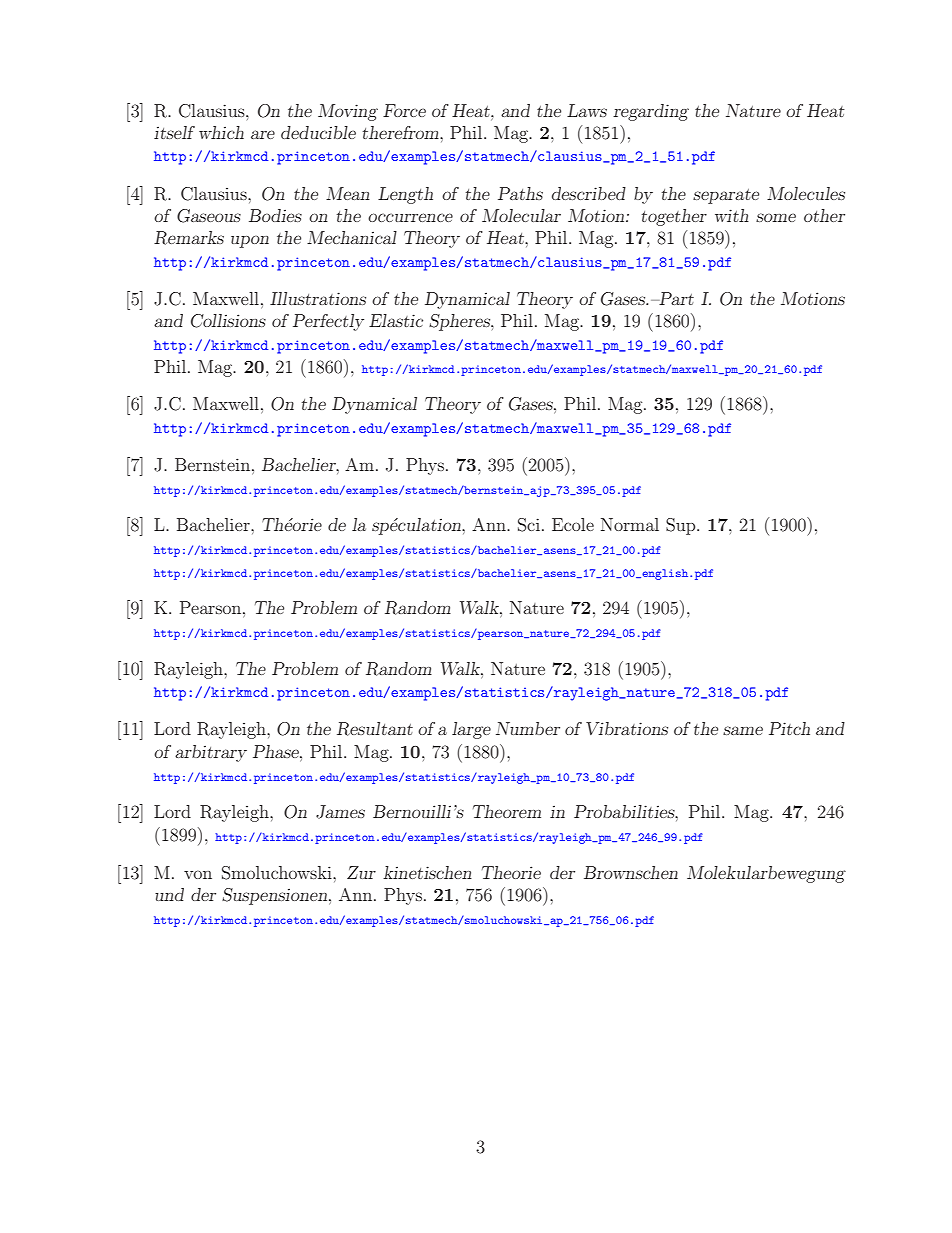 The image size is (952, 1233). Describe the element at coordinates (402, 132) in the page. I see `therefrom` at that location.
